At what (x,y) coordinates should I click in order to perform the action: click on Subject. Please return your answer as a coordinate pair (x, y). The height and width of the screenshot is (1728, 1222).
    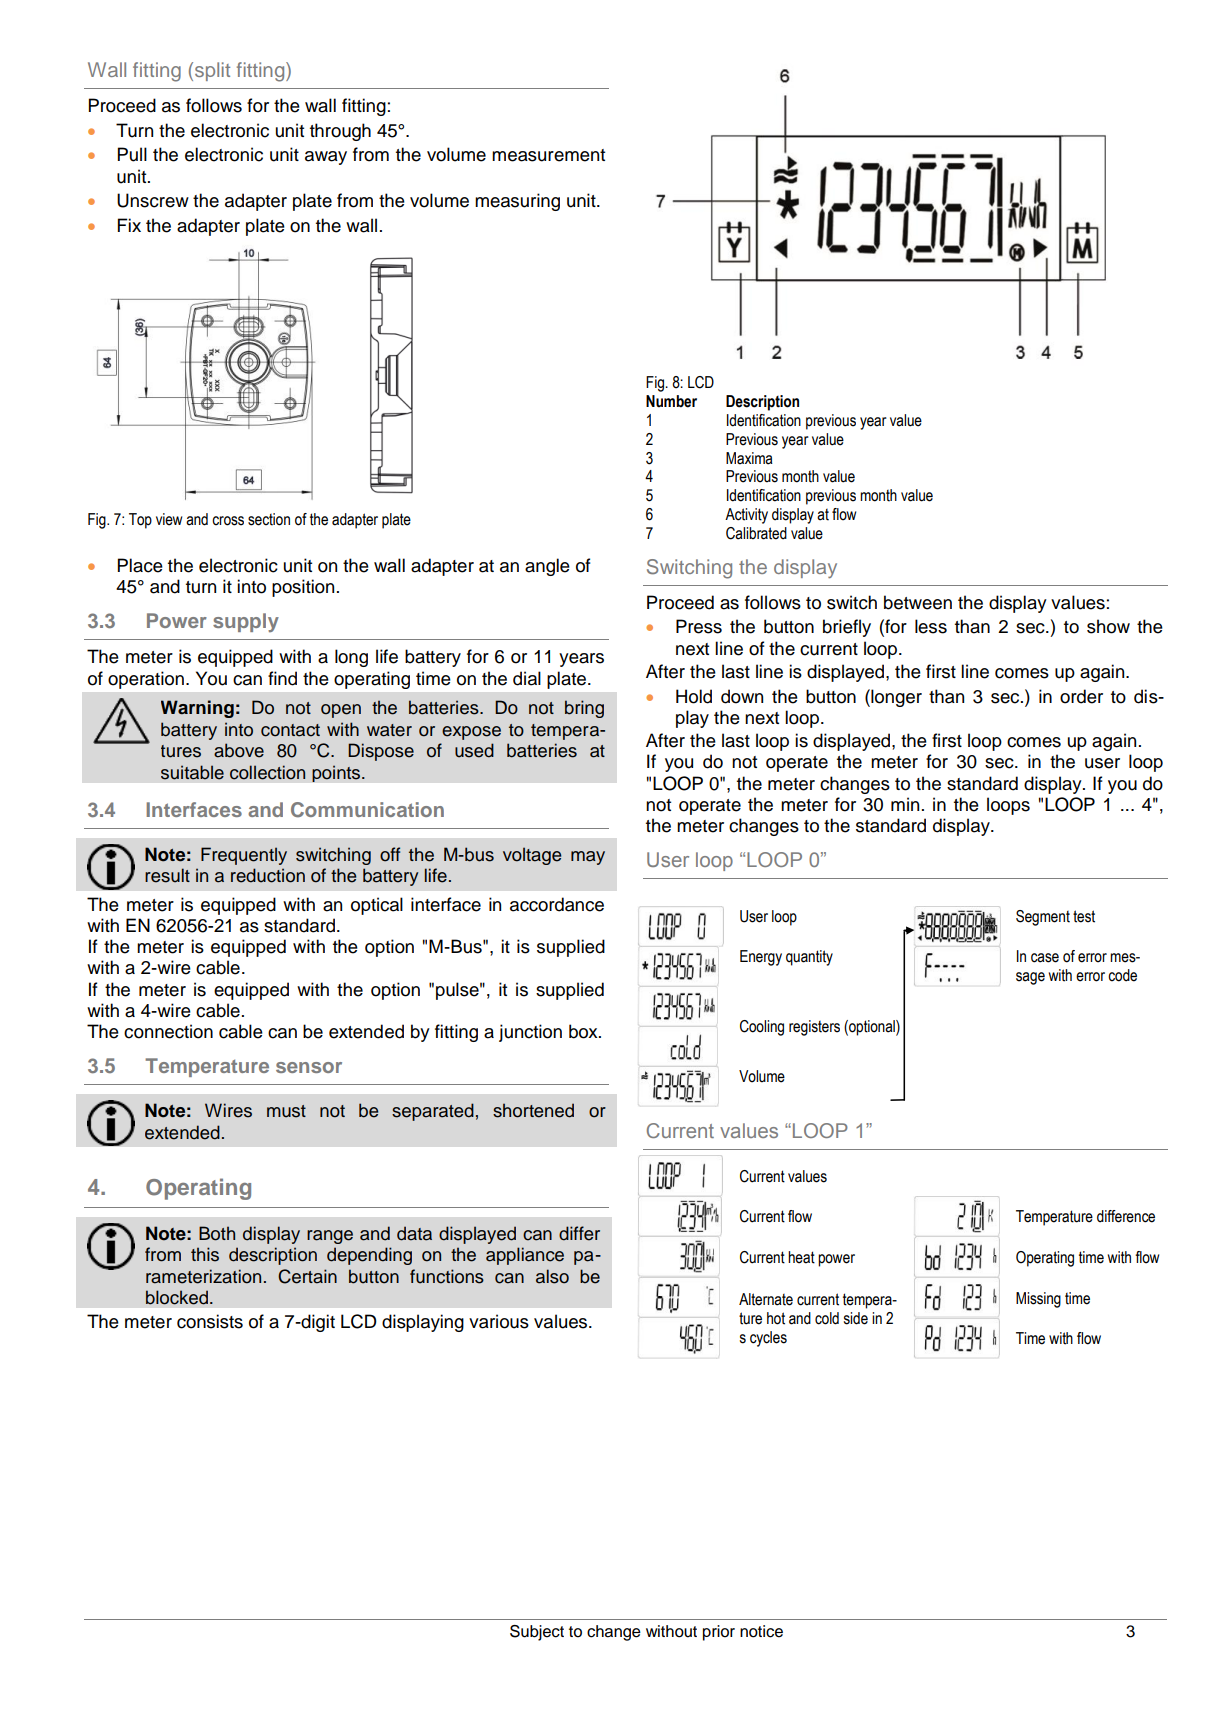
    Looking at the image, I should click on (537, 1633).
